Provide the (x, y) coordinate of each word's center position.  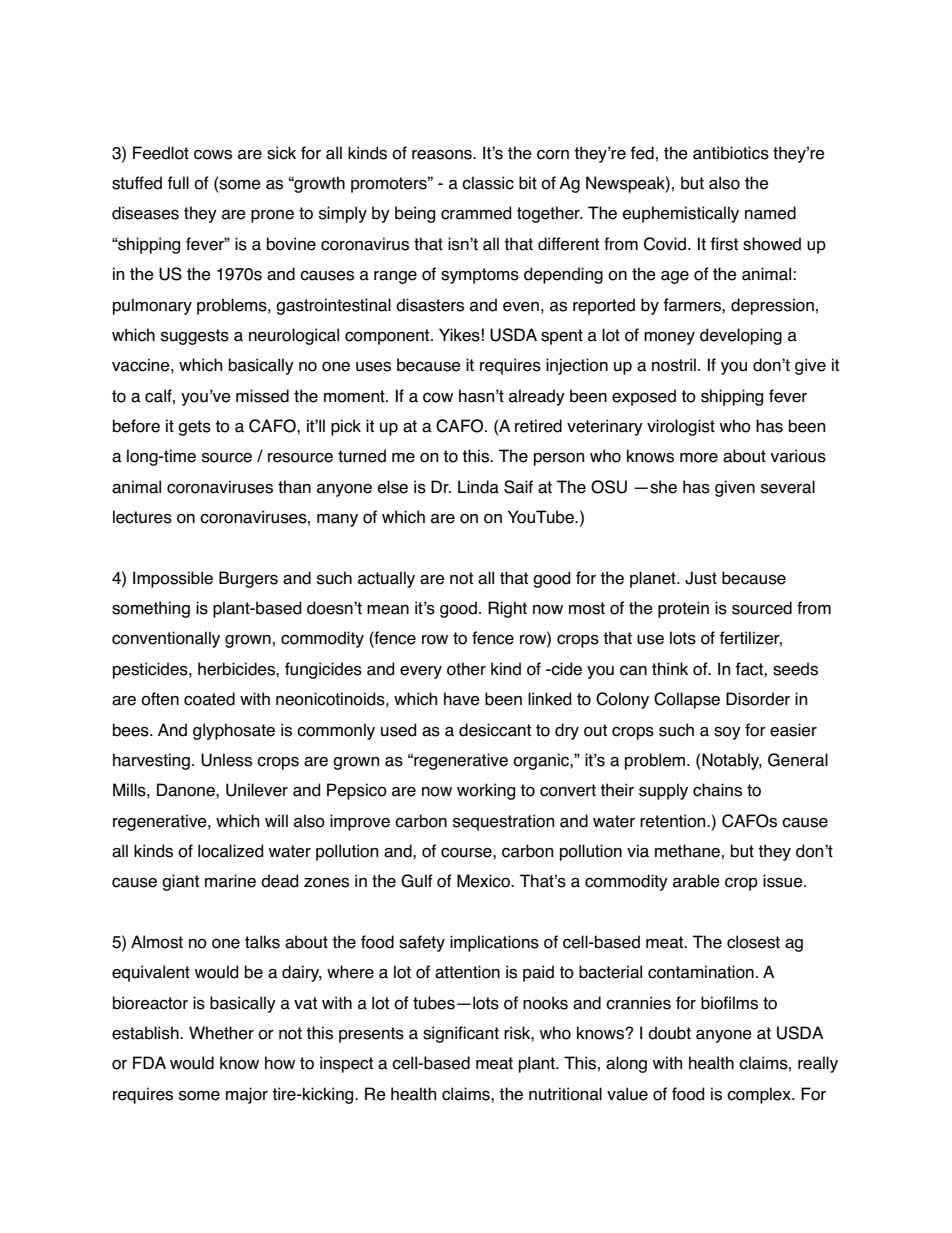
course (467, 852)
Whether (221, 1033)
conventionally (166, 639)
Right (507, 609)
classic (488, 183)
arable (696, 881)
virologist (681, 427)
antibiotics (731, 153)
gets (194, 428)
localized (230, 851)
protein (683, 609)
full (178, 183)
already (537, 397)
